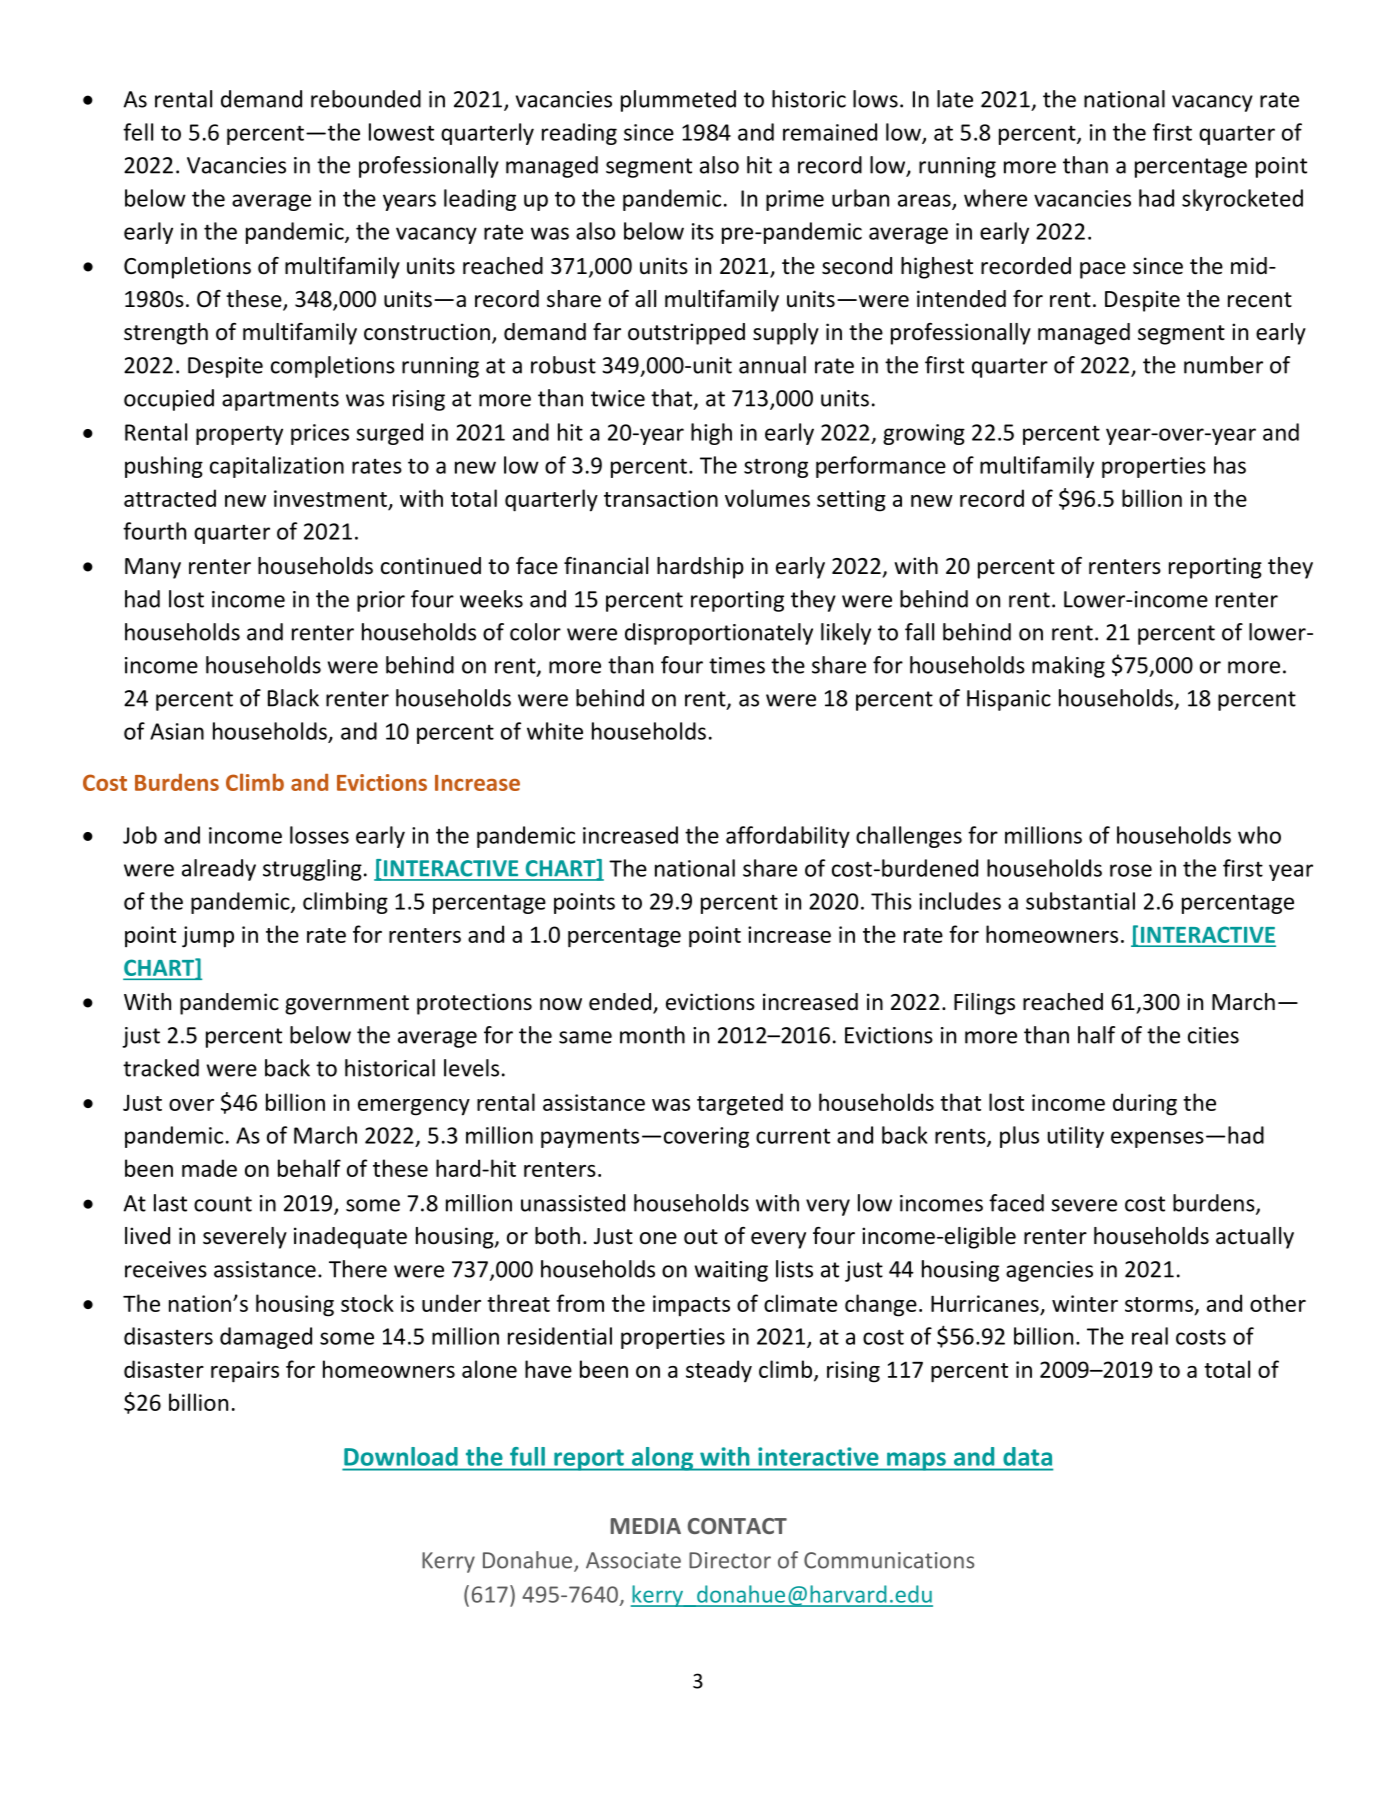 The width and height of the page is (1396, 1807). What do you see at coordinates (366, 99) in the page?
I see `rebounded` at bounding box center [366, 99].
